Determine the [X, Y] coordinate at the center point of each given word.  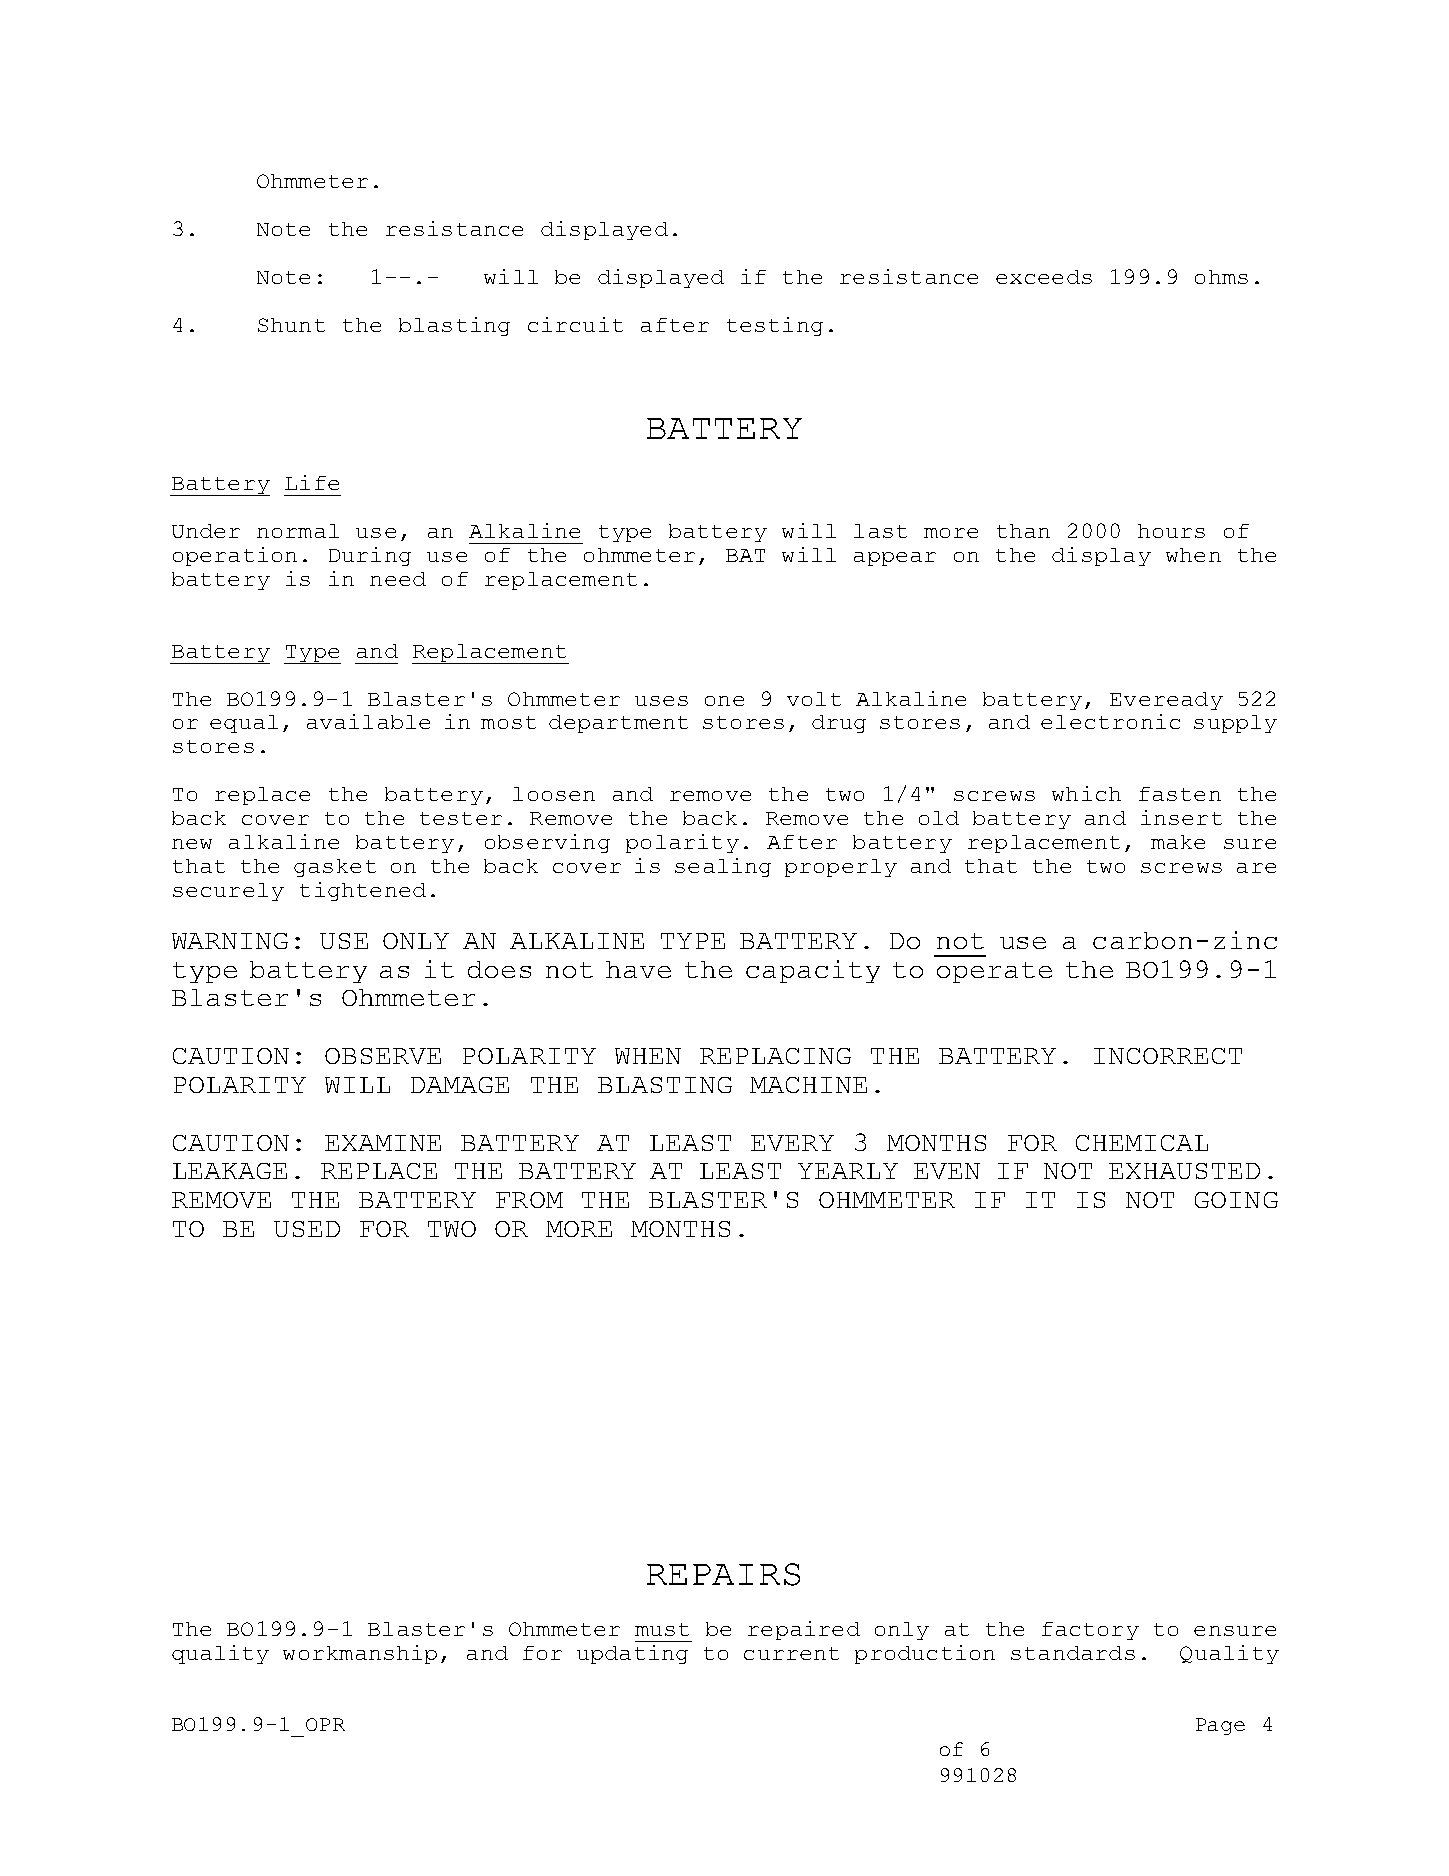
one [724, 701]
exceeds [1044, 277]
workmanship [360, 1654]
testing [775, 326]
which [1086, 793]
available [368, 721]
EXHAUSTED [1184, 1171]
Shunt [291, 325]
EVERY [792, 1143]
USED [307, 1229]
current [791, 1653]
